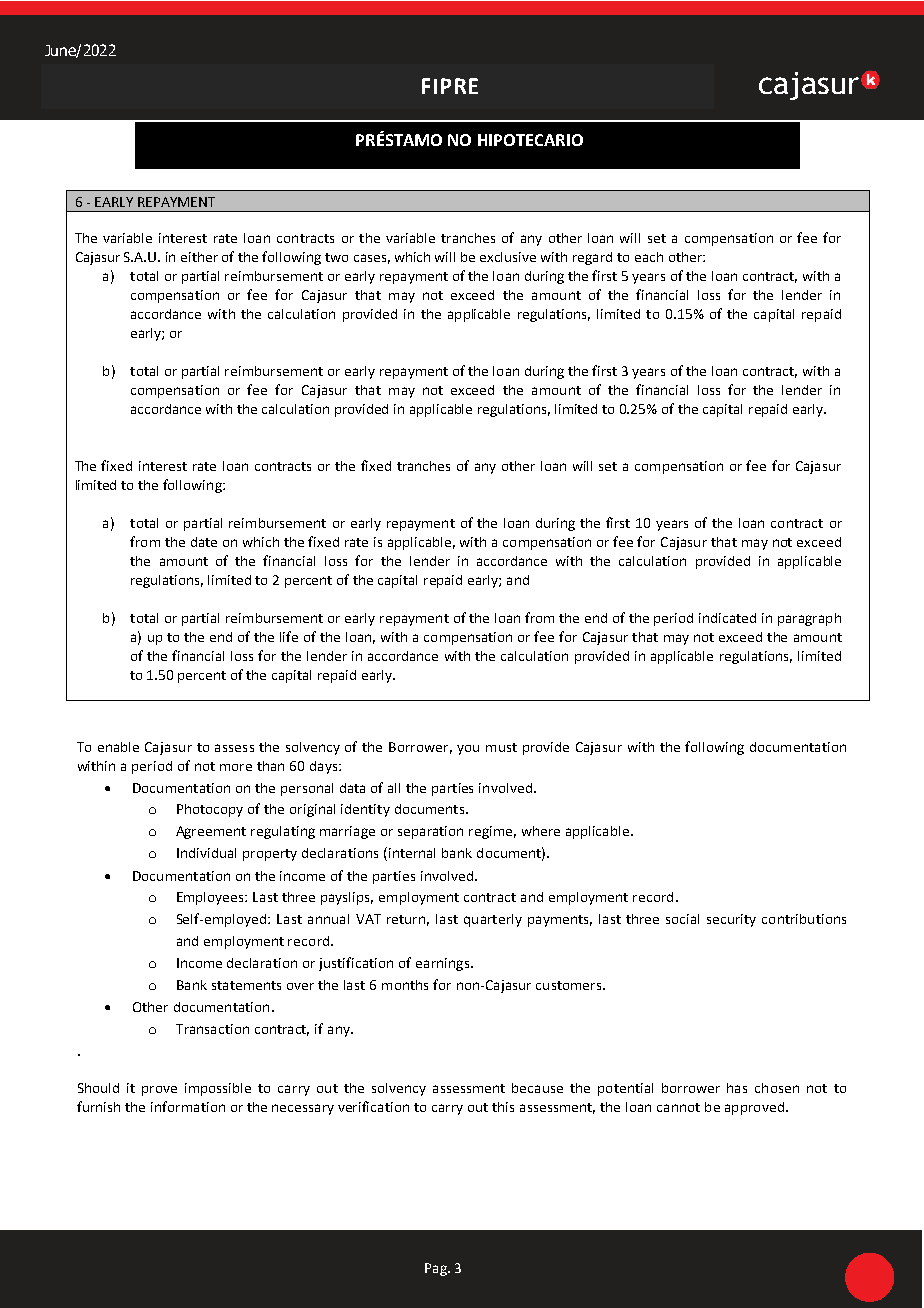  What do you see at coordinates (199, 257) in the screenshot?
I see `either` at bounding box center [199, 257].
